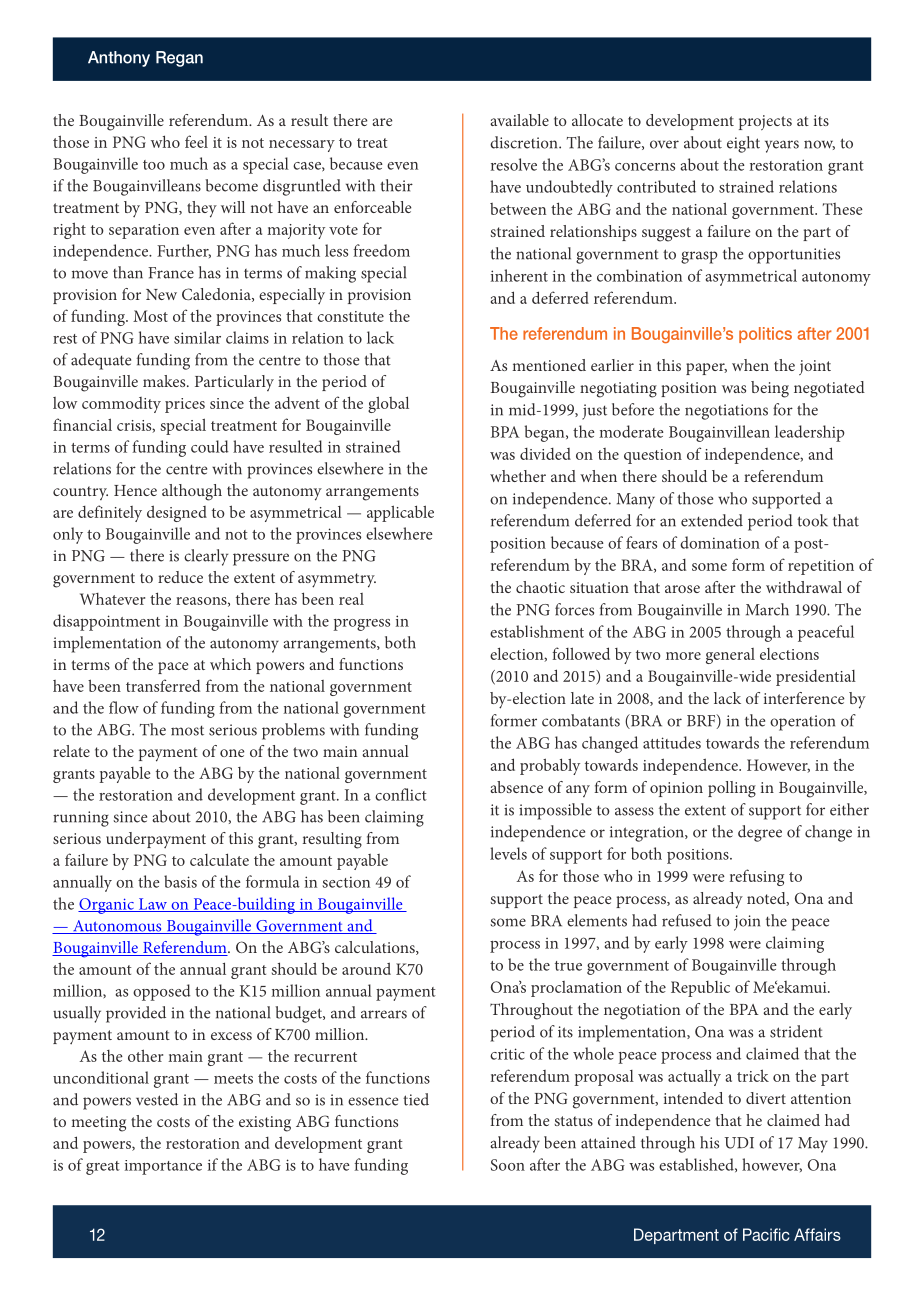 The image size is (924, 1308). I want to click on being, so click(770, 389).
